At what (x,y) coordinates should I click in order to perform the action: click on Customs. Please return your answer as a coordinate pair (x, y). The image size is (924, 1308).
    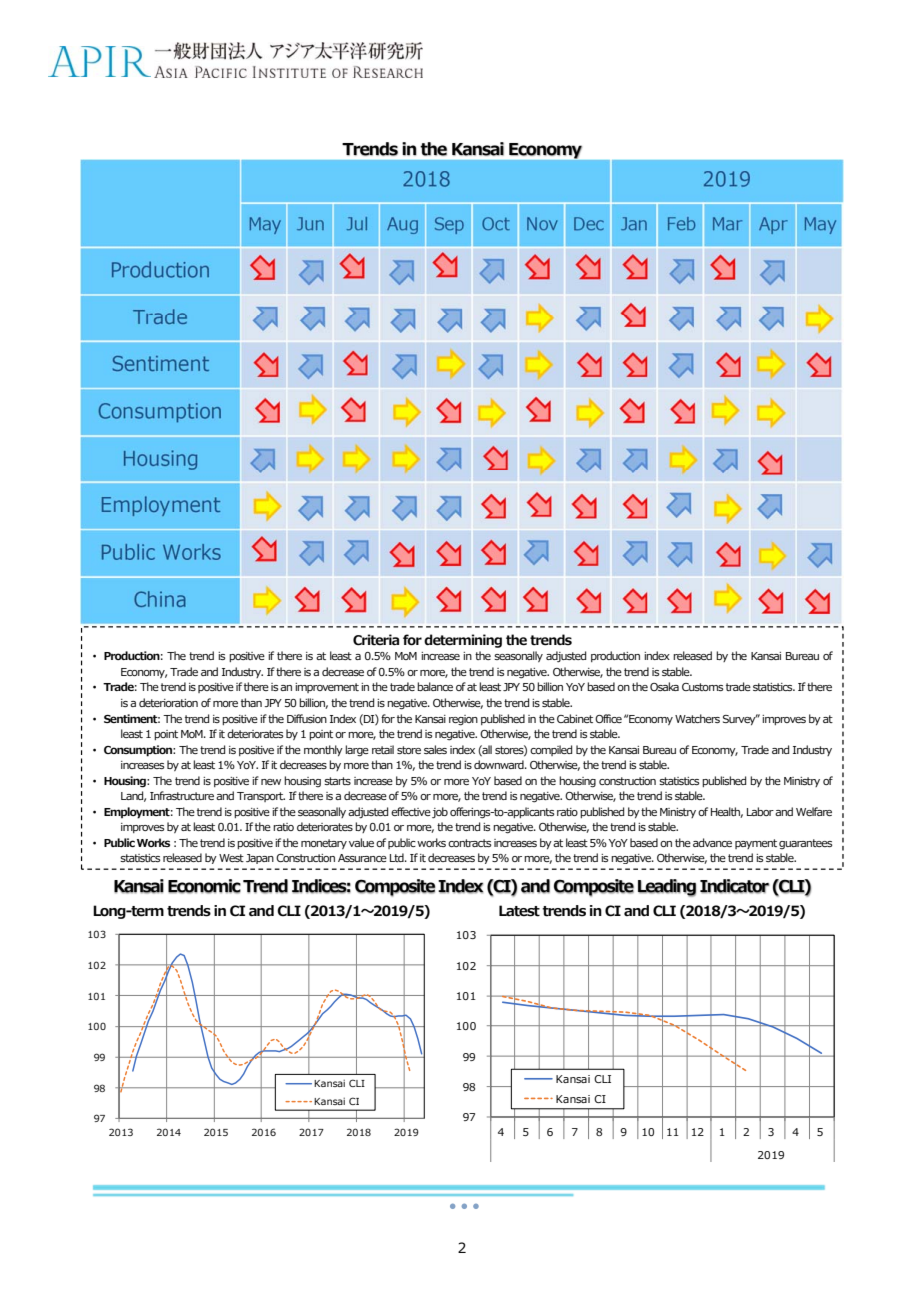
    Looking at the image, I should click on (702, 687).
